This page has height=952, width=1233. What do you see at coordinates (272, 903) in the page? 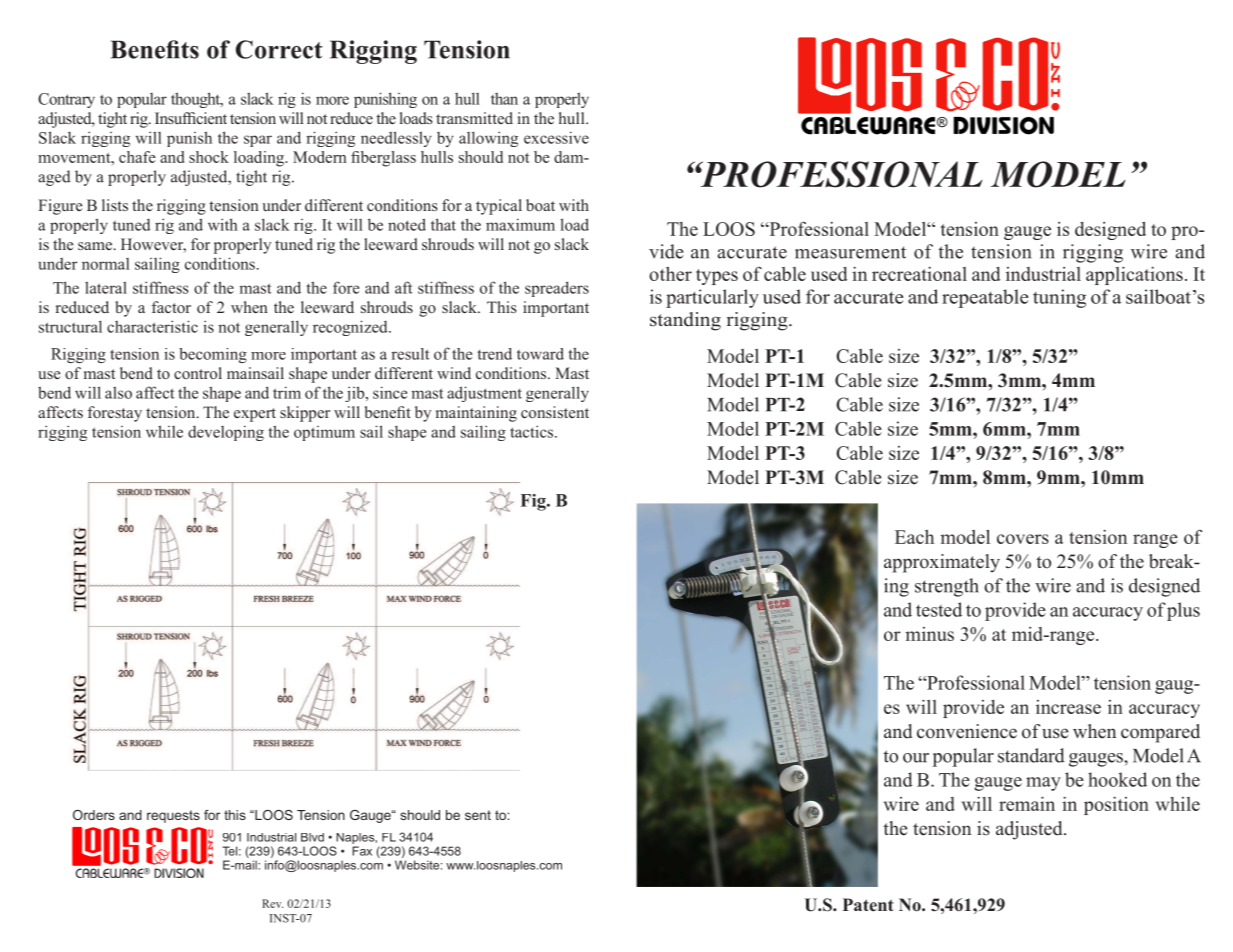
I see `Rev` at bounding box center [272, 903].
